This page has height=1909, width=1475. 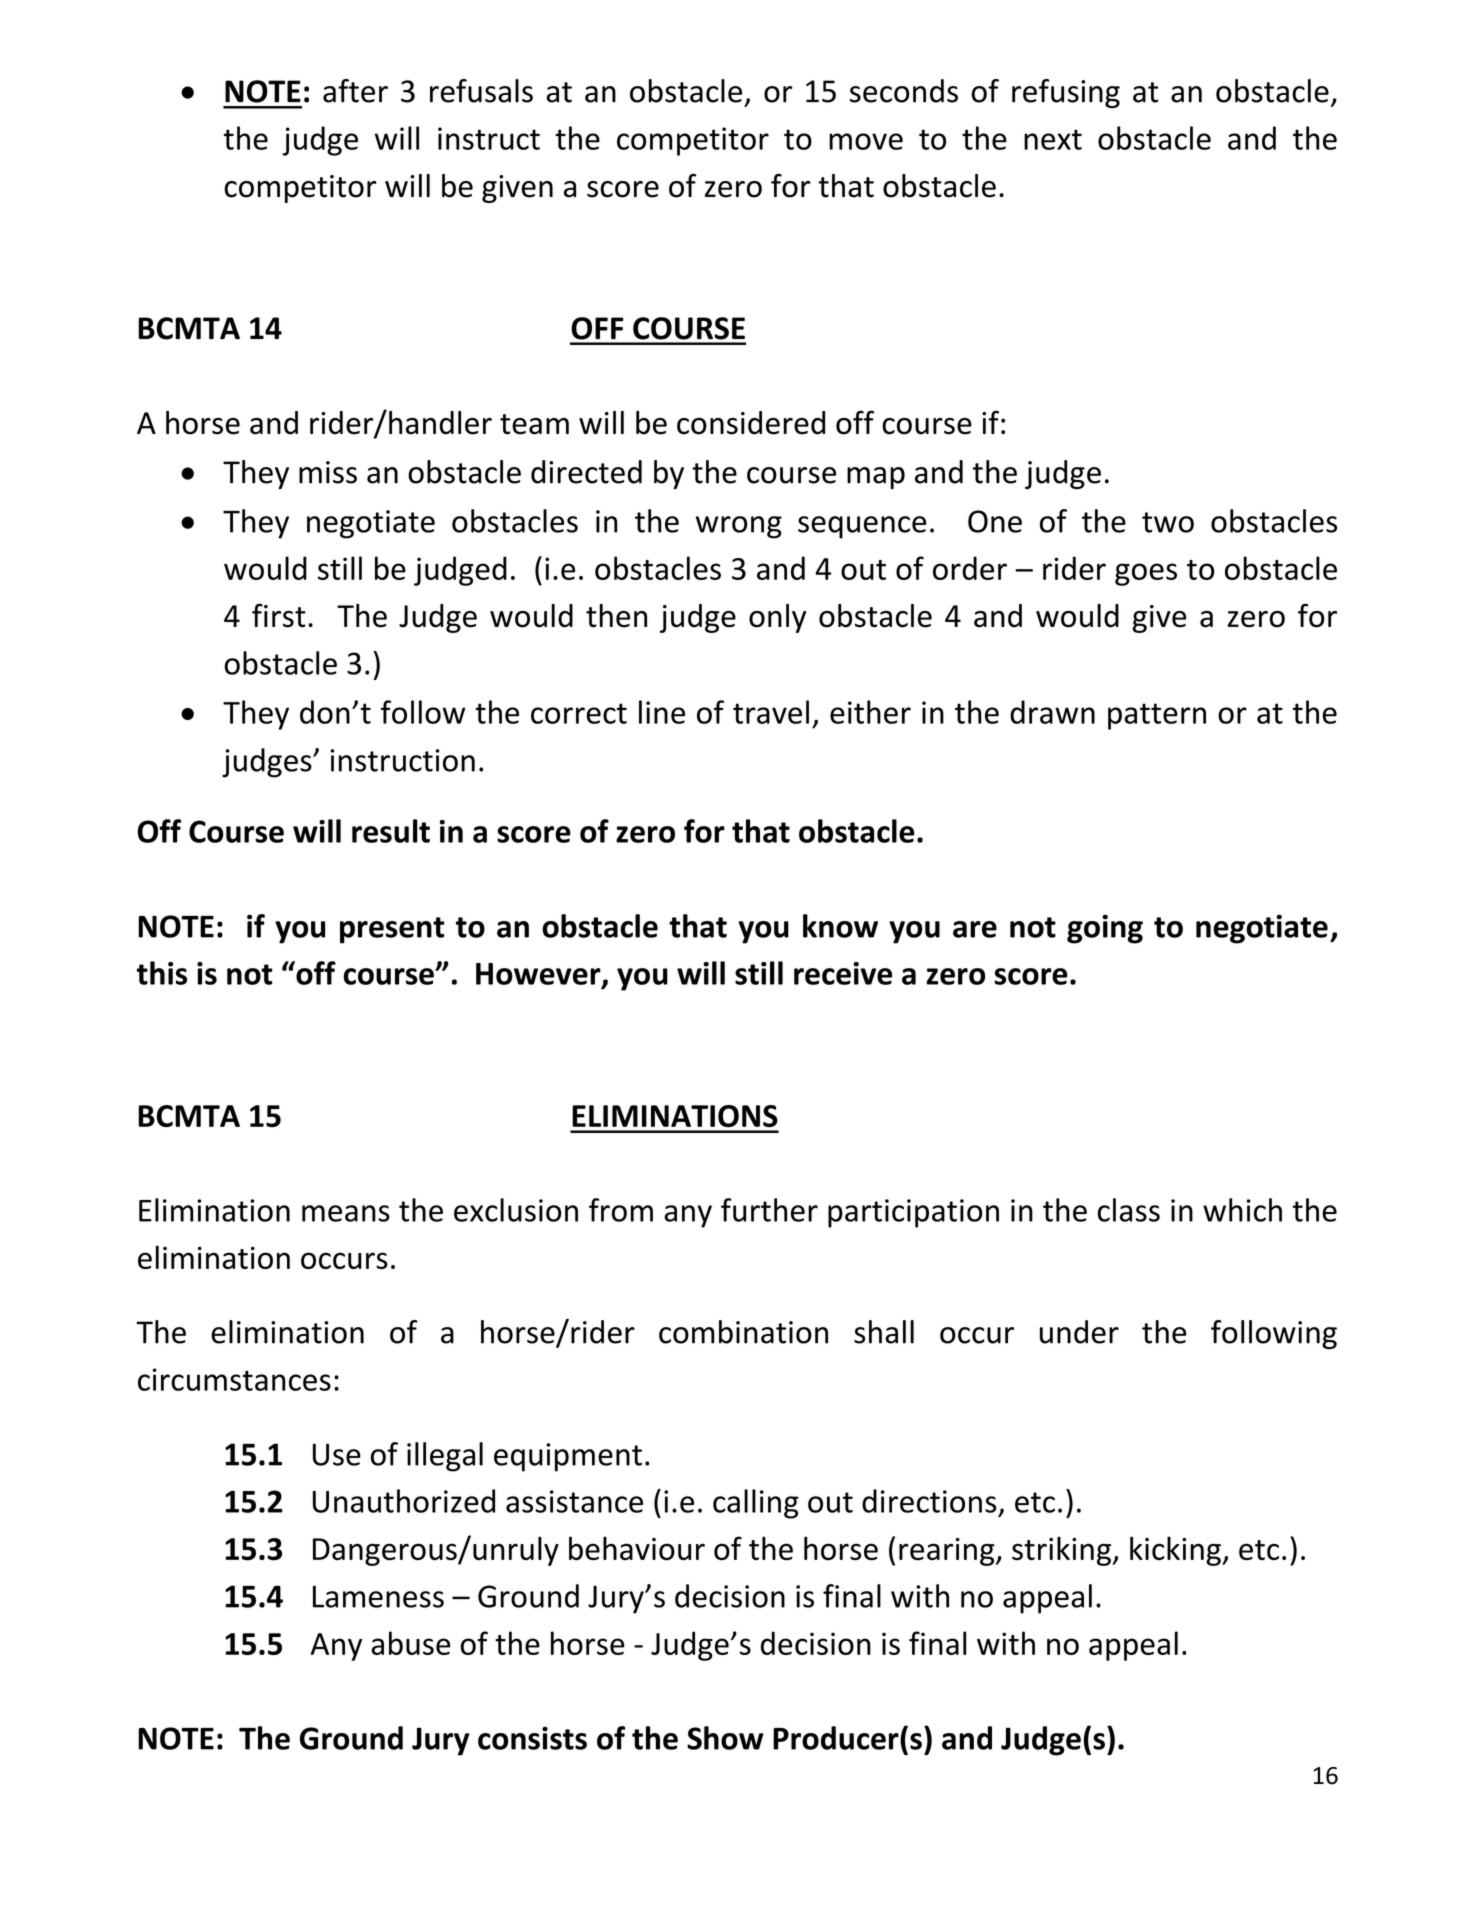 What do you see at coordinates (234, 1379) in the page?
I see `circumstances` at bounding box center [234, 1379].
